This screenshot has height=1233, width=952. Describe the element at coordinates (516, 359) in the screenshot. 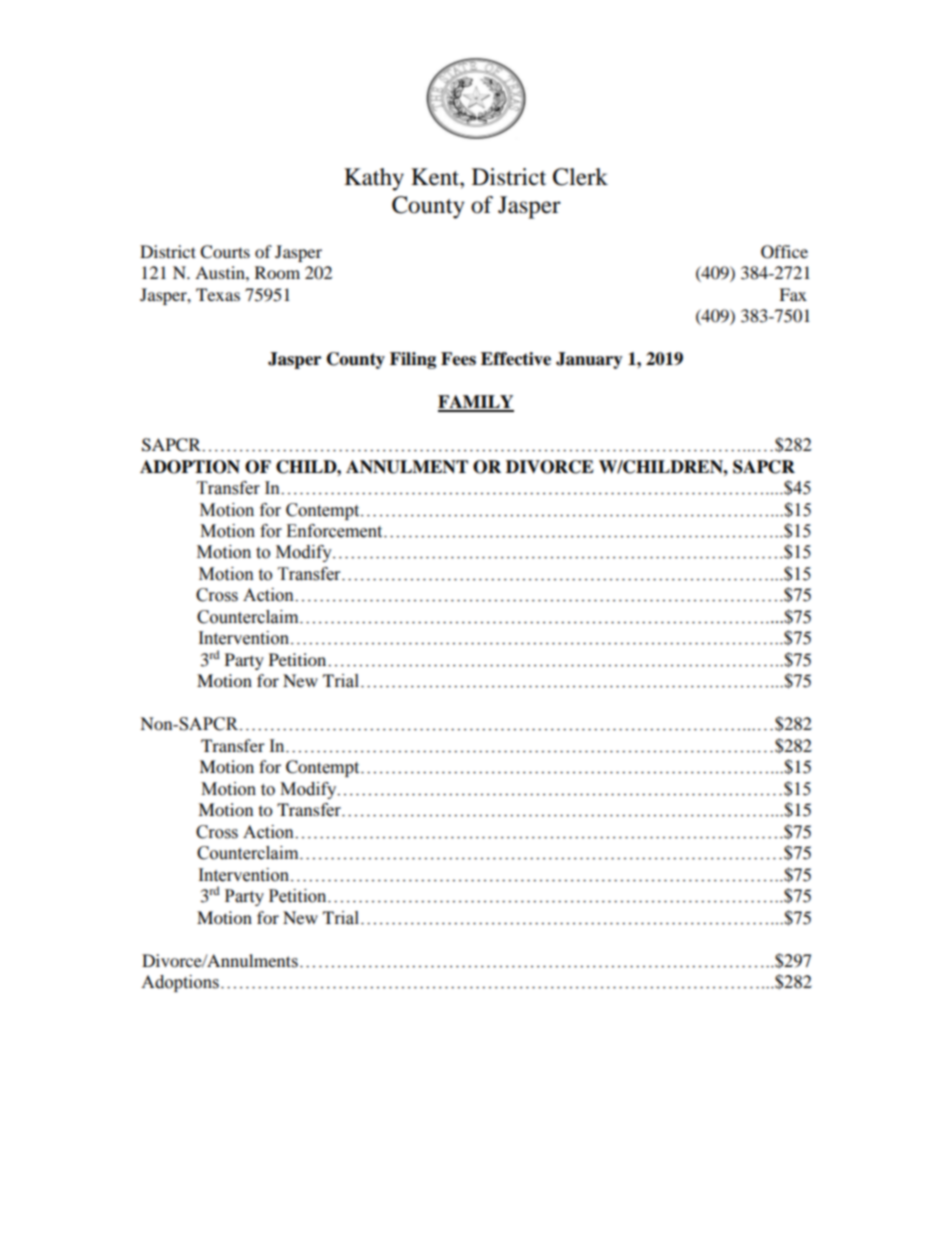

I see `Effective` at that location.
